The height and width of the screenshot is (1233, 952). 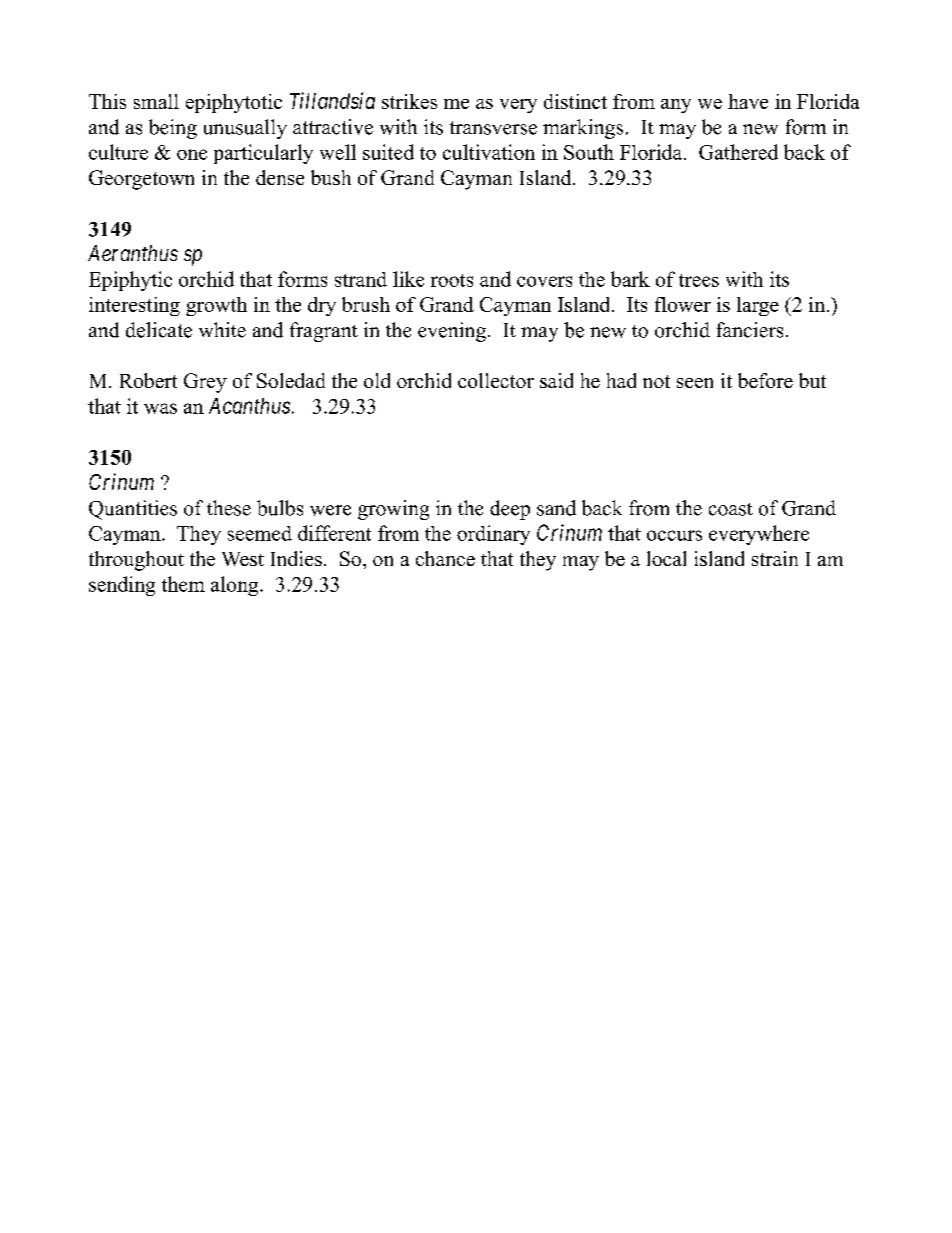 What do you see at coordinates (183, 584) in the screenshot?
I see `them` at bounding box center [183, 584].
